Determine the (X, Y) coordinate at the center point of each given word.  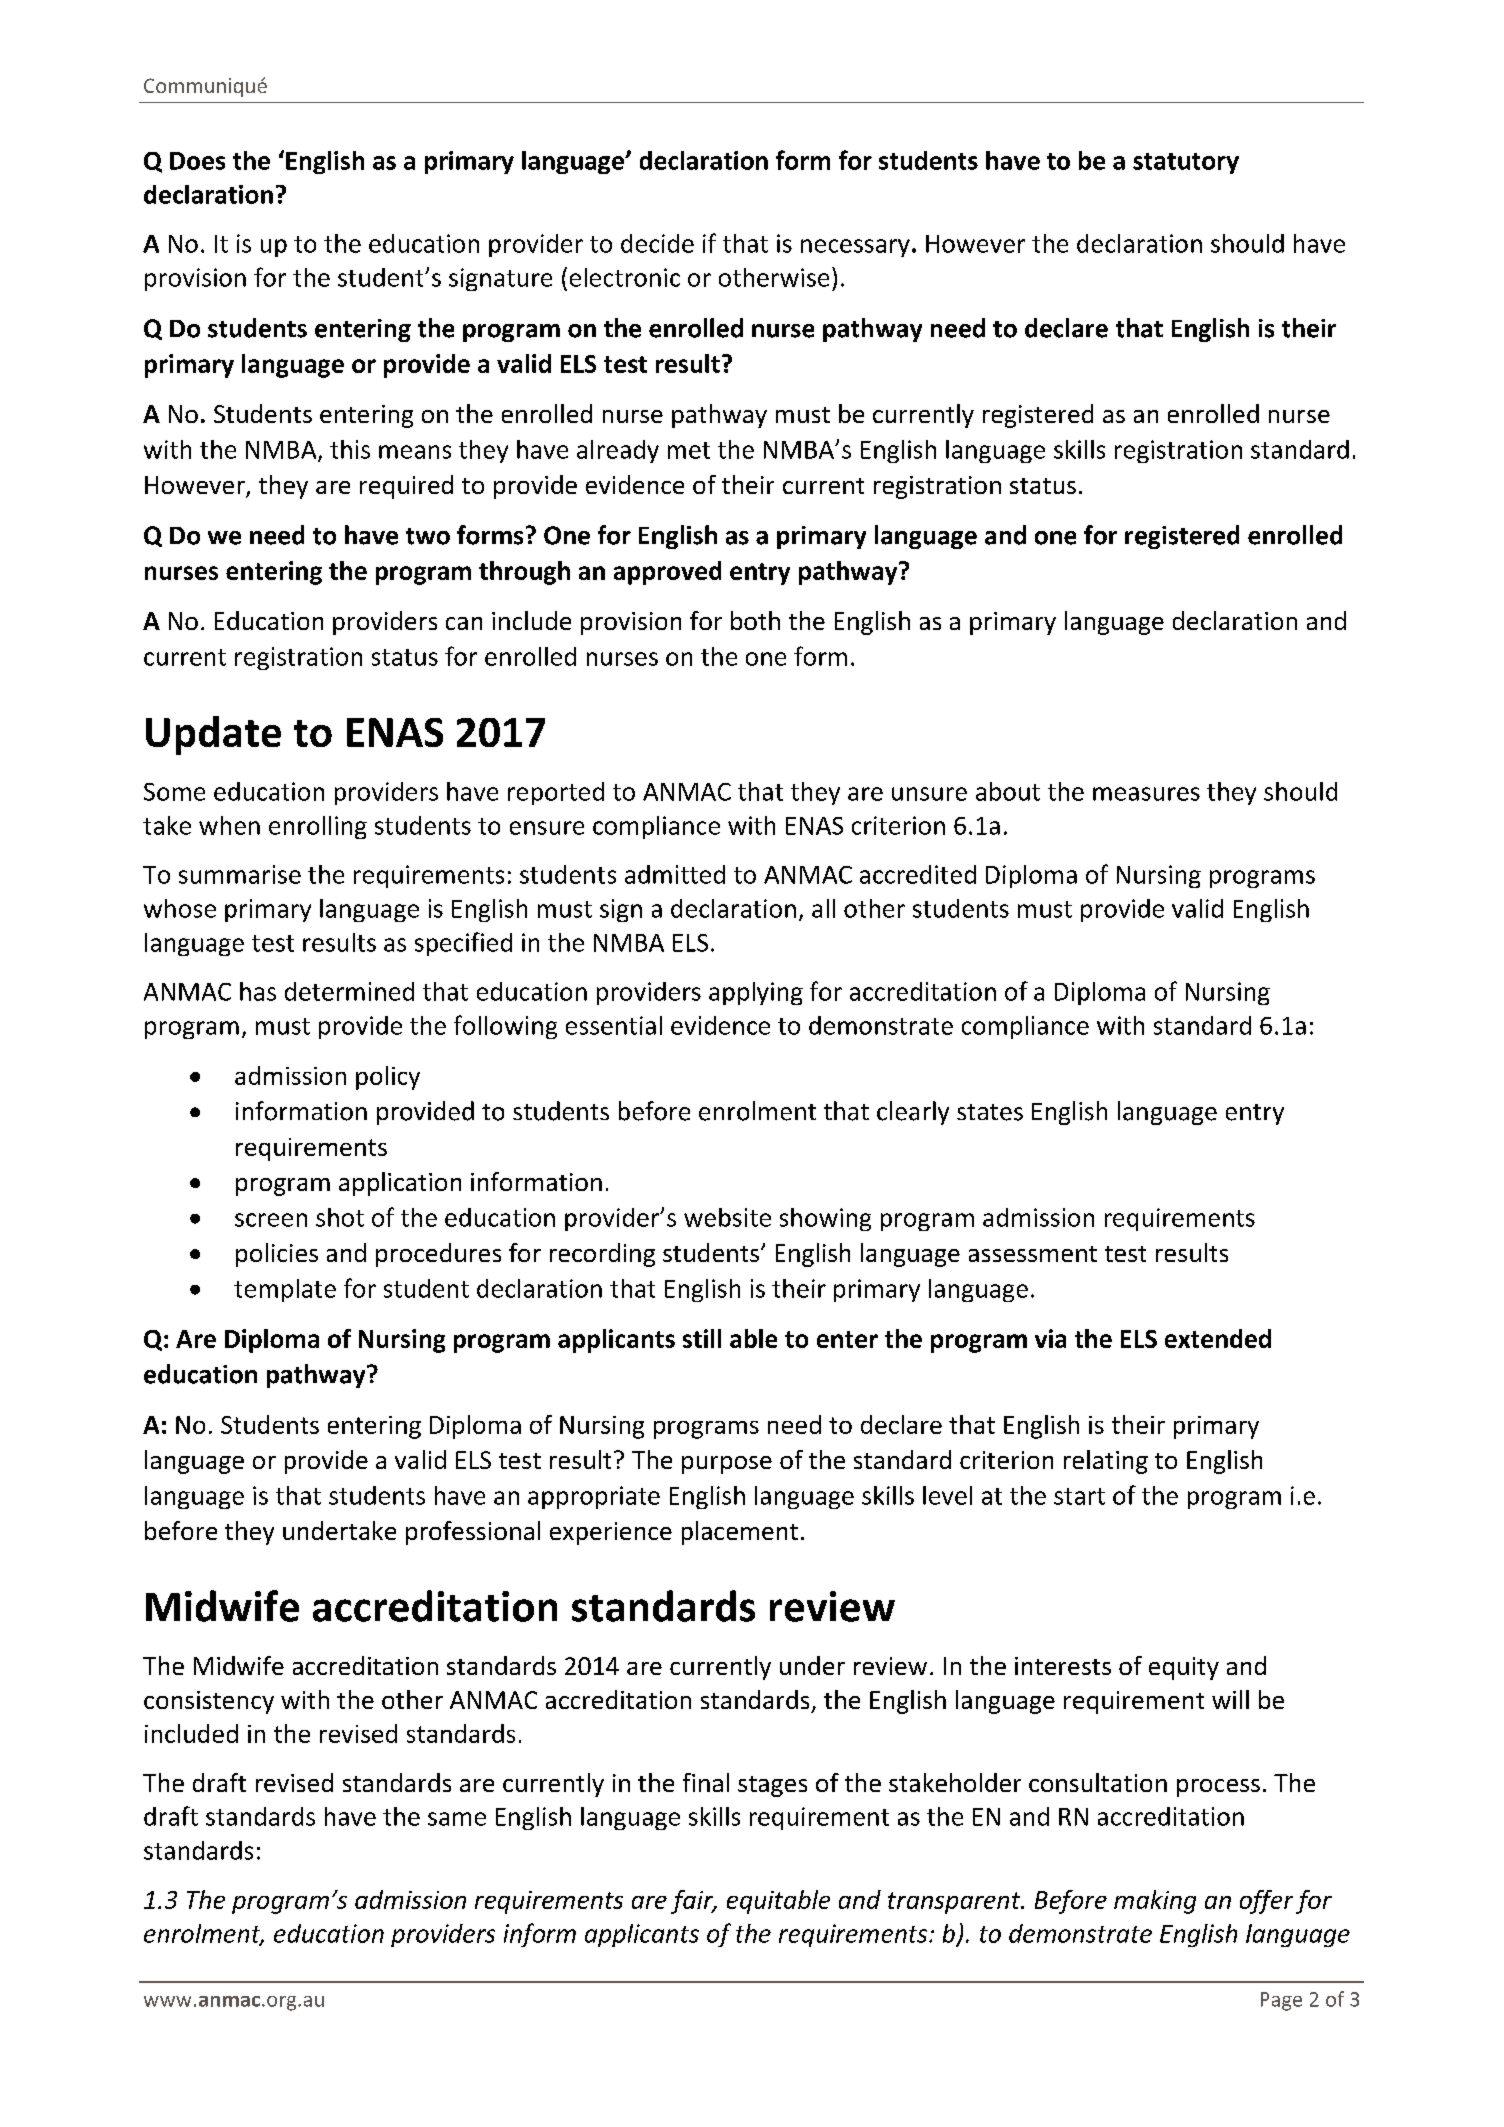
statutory (1186, 163)
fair (693, 1902)
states (990, 1112)
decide (657, 243)
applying (756, 993)
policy (388, 1078)
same (457, 1819)
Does (197, 161)
